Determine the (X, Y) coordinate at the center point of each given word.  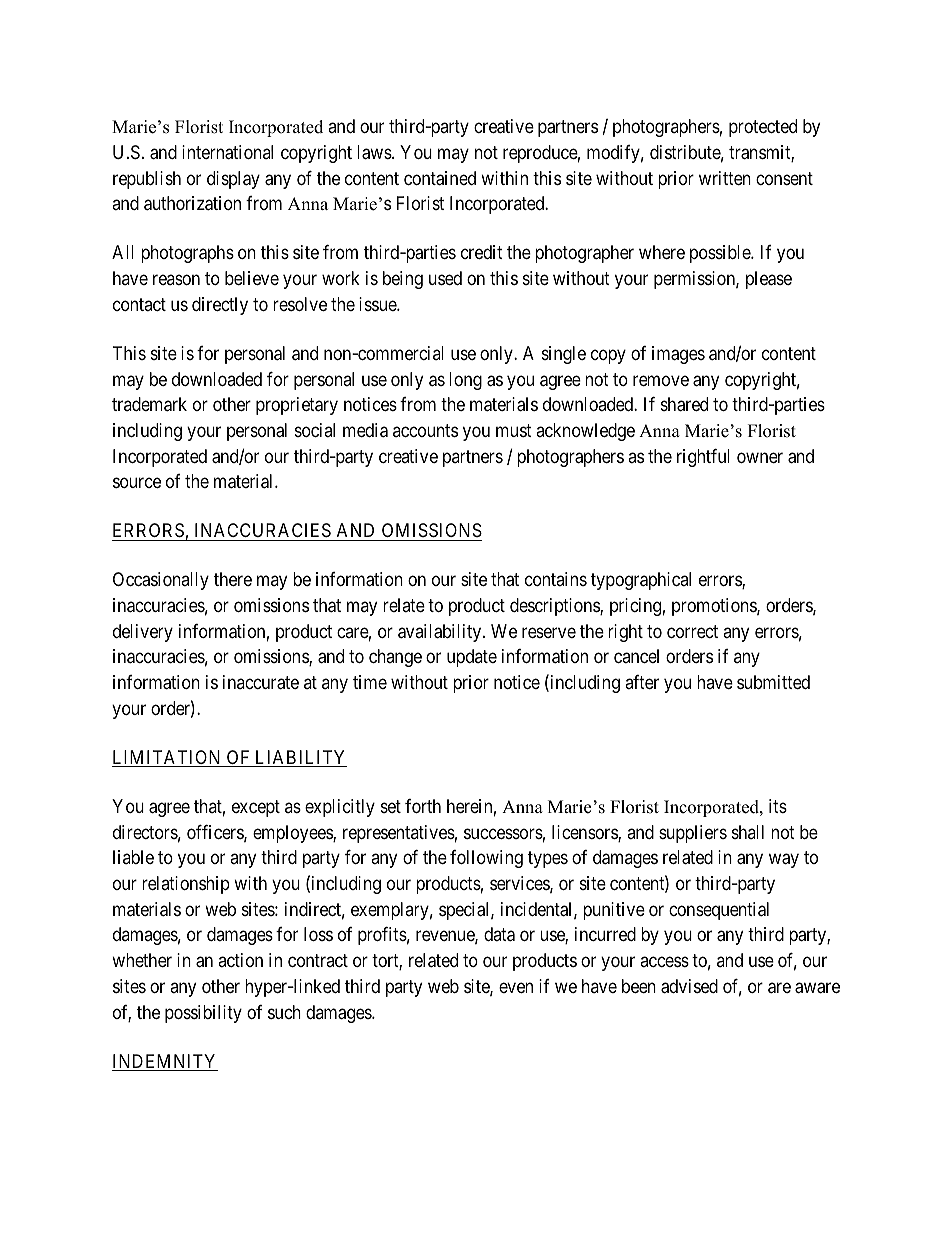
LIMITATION (168, 758)
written (725, 178)
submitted (773, 682)
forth (423, 806)
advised (689, 986)
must (514, 430)
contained (440, 178)
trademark (149, 404)
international (227, 152)
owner (760, 457)
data (499, 934)
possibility (203, 1014)
